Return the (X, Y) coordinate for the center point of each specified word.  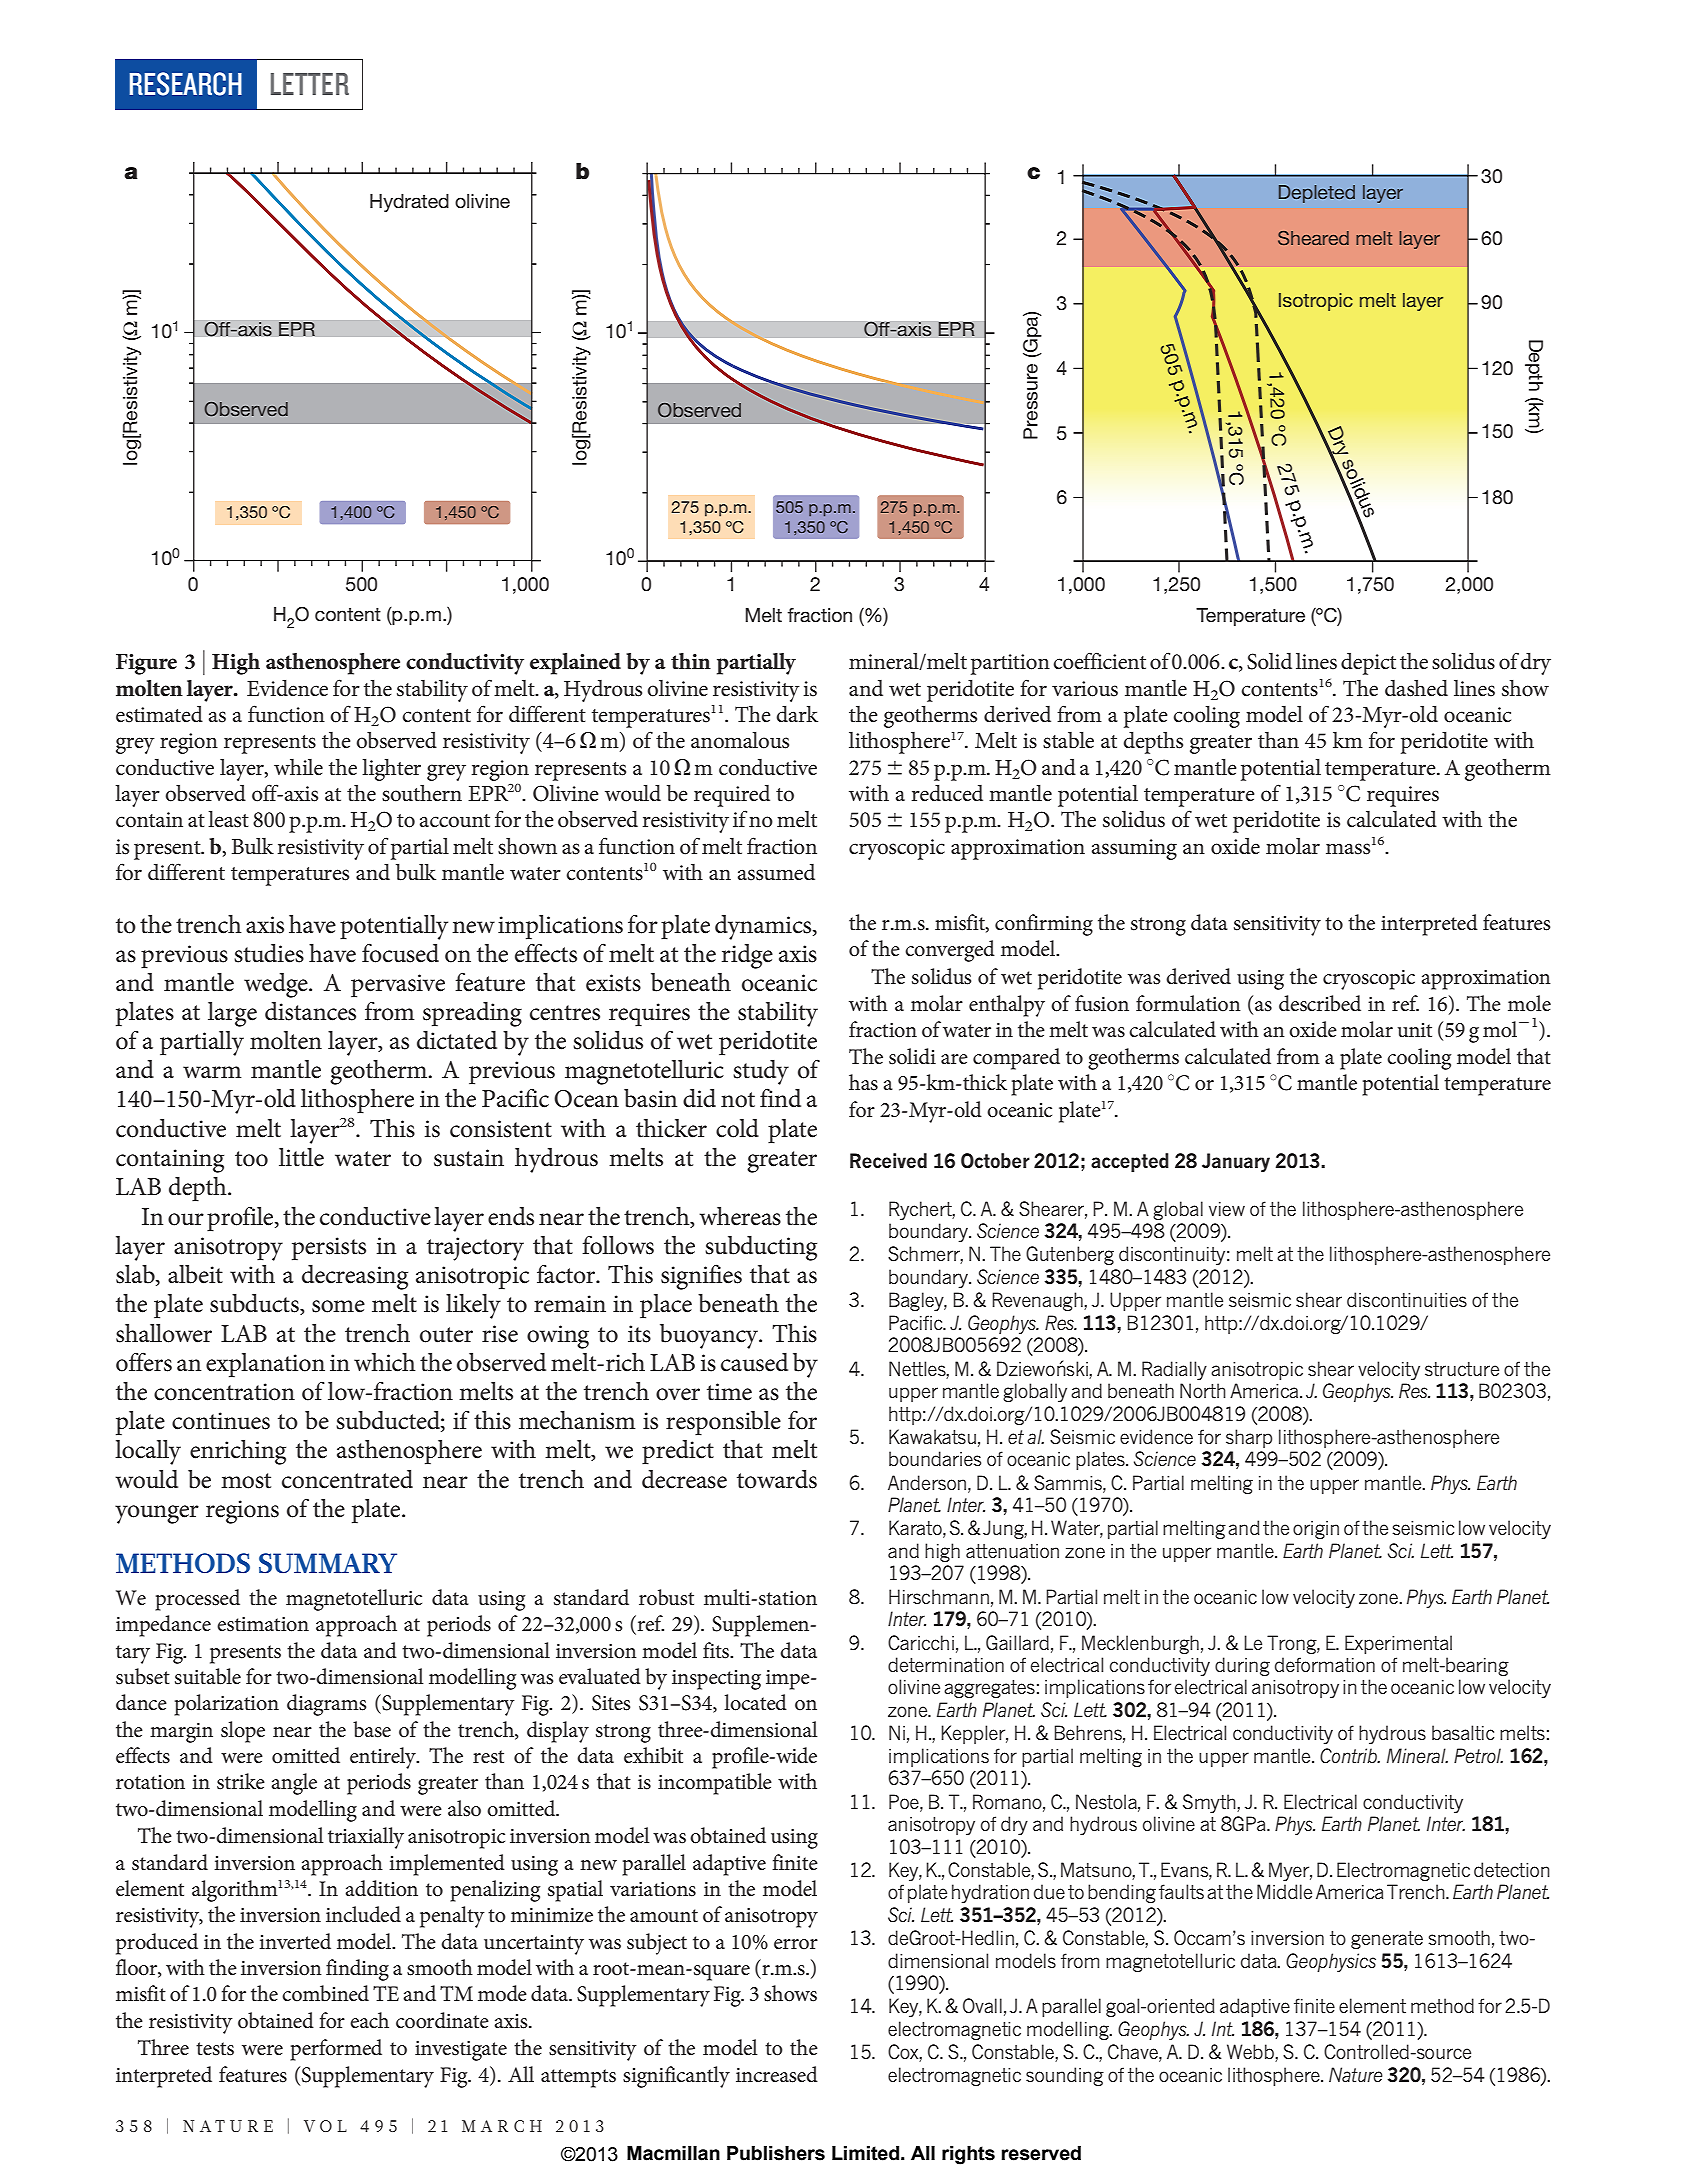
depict (1368, 664)
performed (336, 2050)
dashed (1416, 688)
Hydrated (409, 203)
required (732, 796)
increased (777, 2074)
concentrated (347, 1479)
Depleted (1317, 194)
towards (777, 1479)
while (298, 767)
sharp (1249, 1438)
